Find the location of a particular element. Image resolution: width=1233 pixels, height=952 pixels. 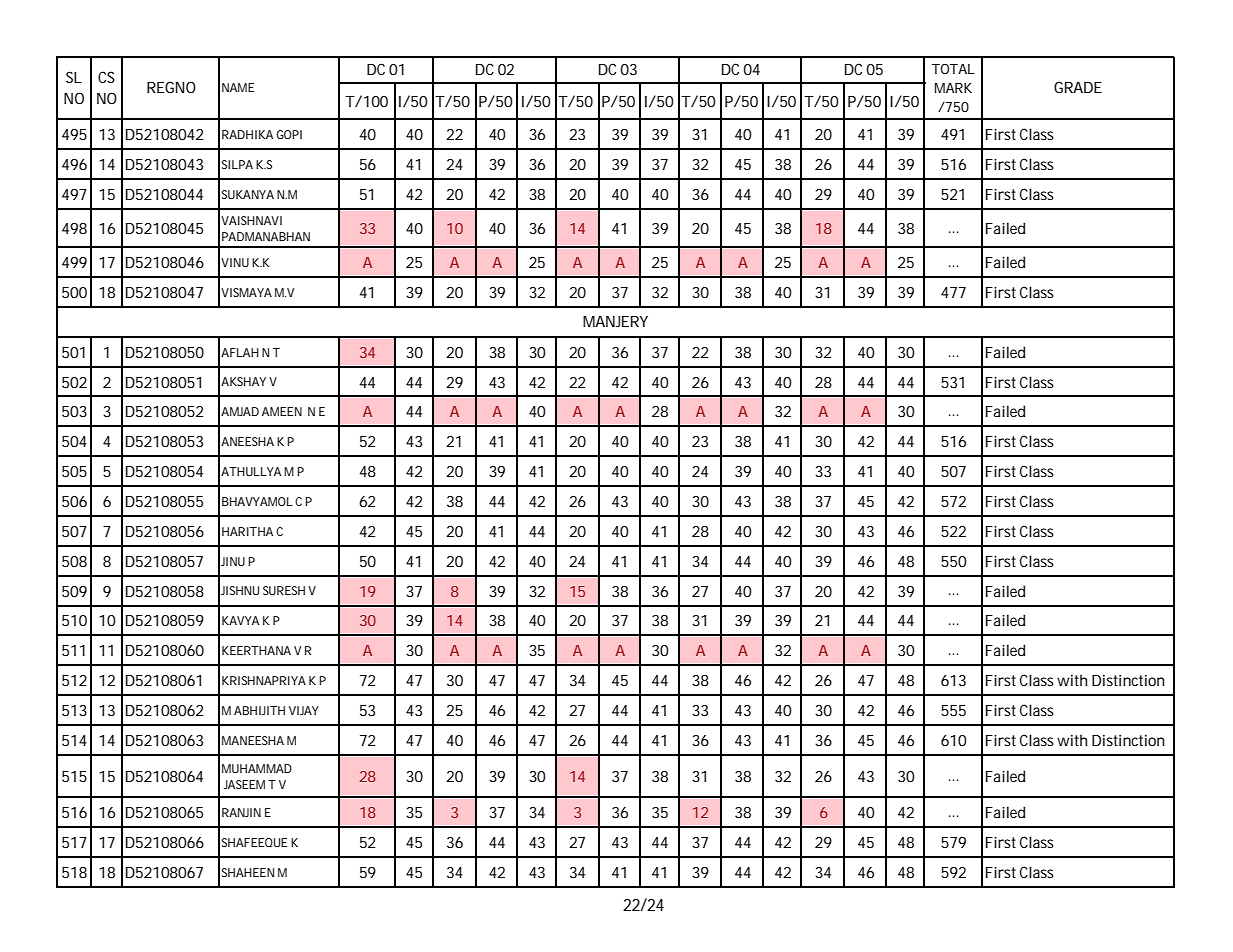

KAVYA is located at coordinates (240, 620).
